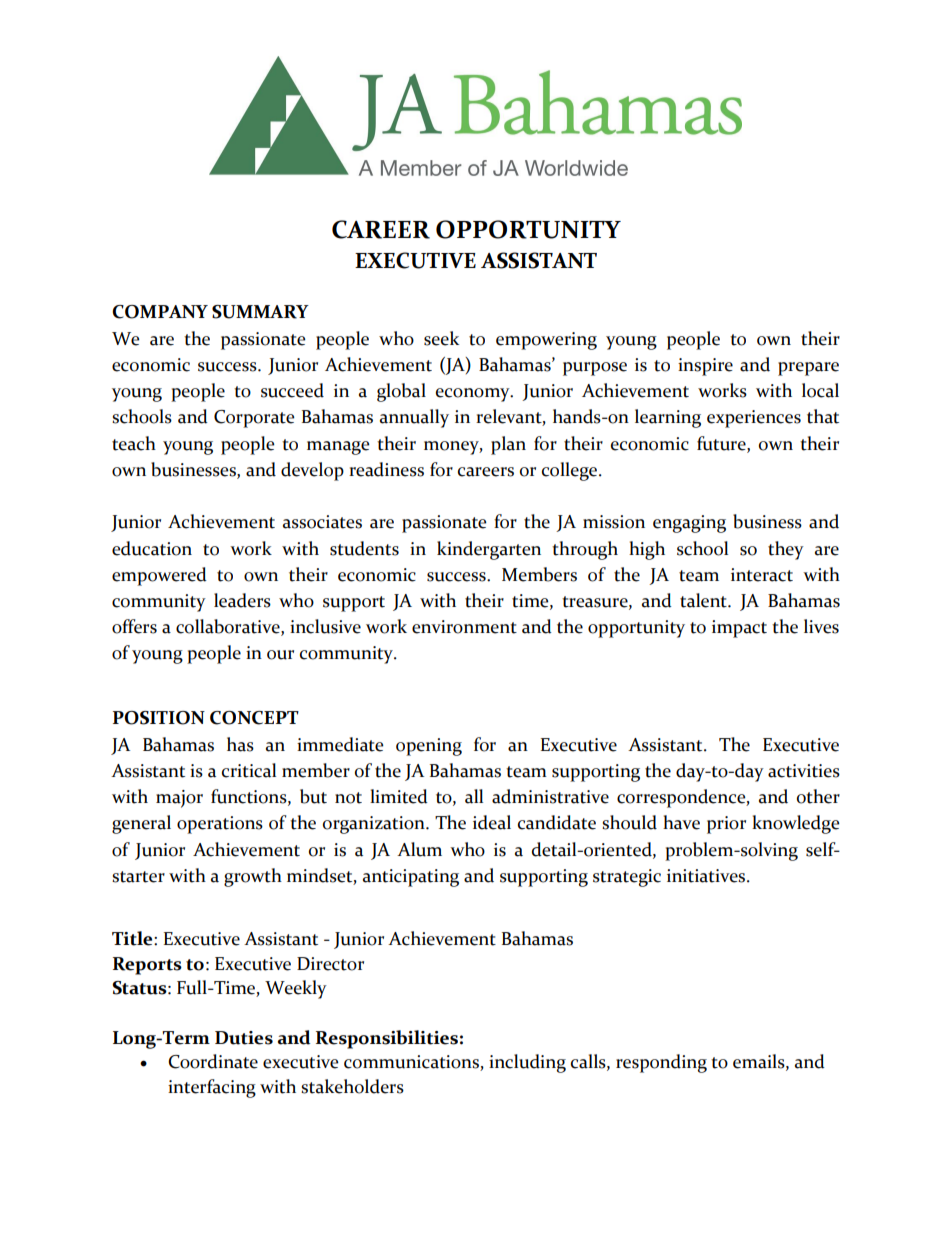 Image resolution: width=952 pixels, height=1233 pixels. Describe the element at coordinates (527, 1063) in the image. I see `including` at that location.
